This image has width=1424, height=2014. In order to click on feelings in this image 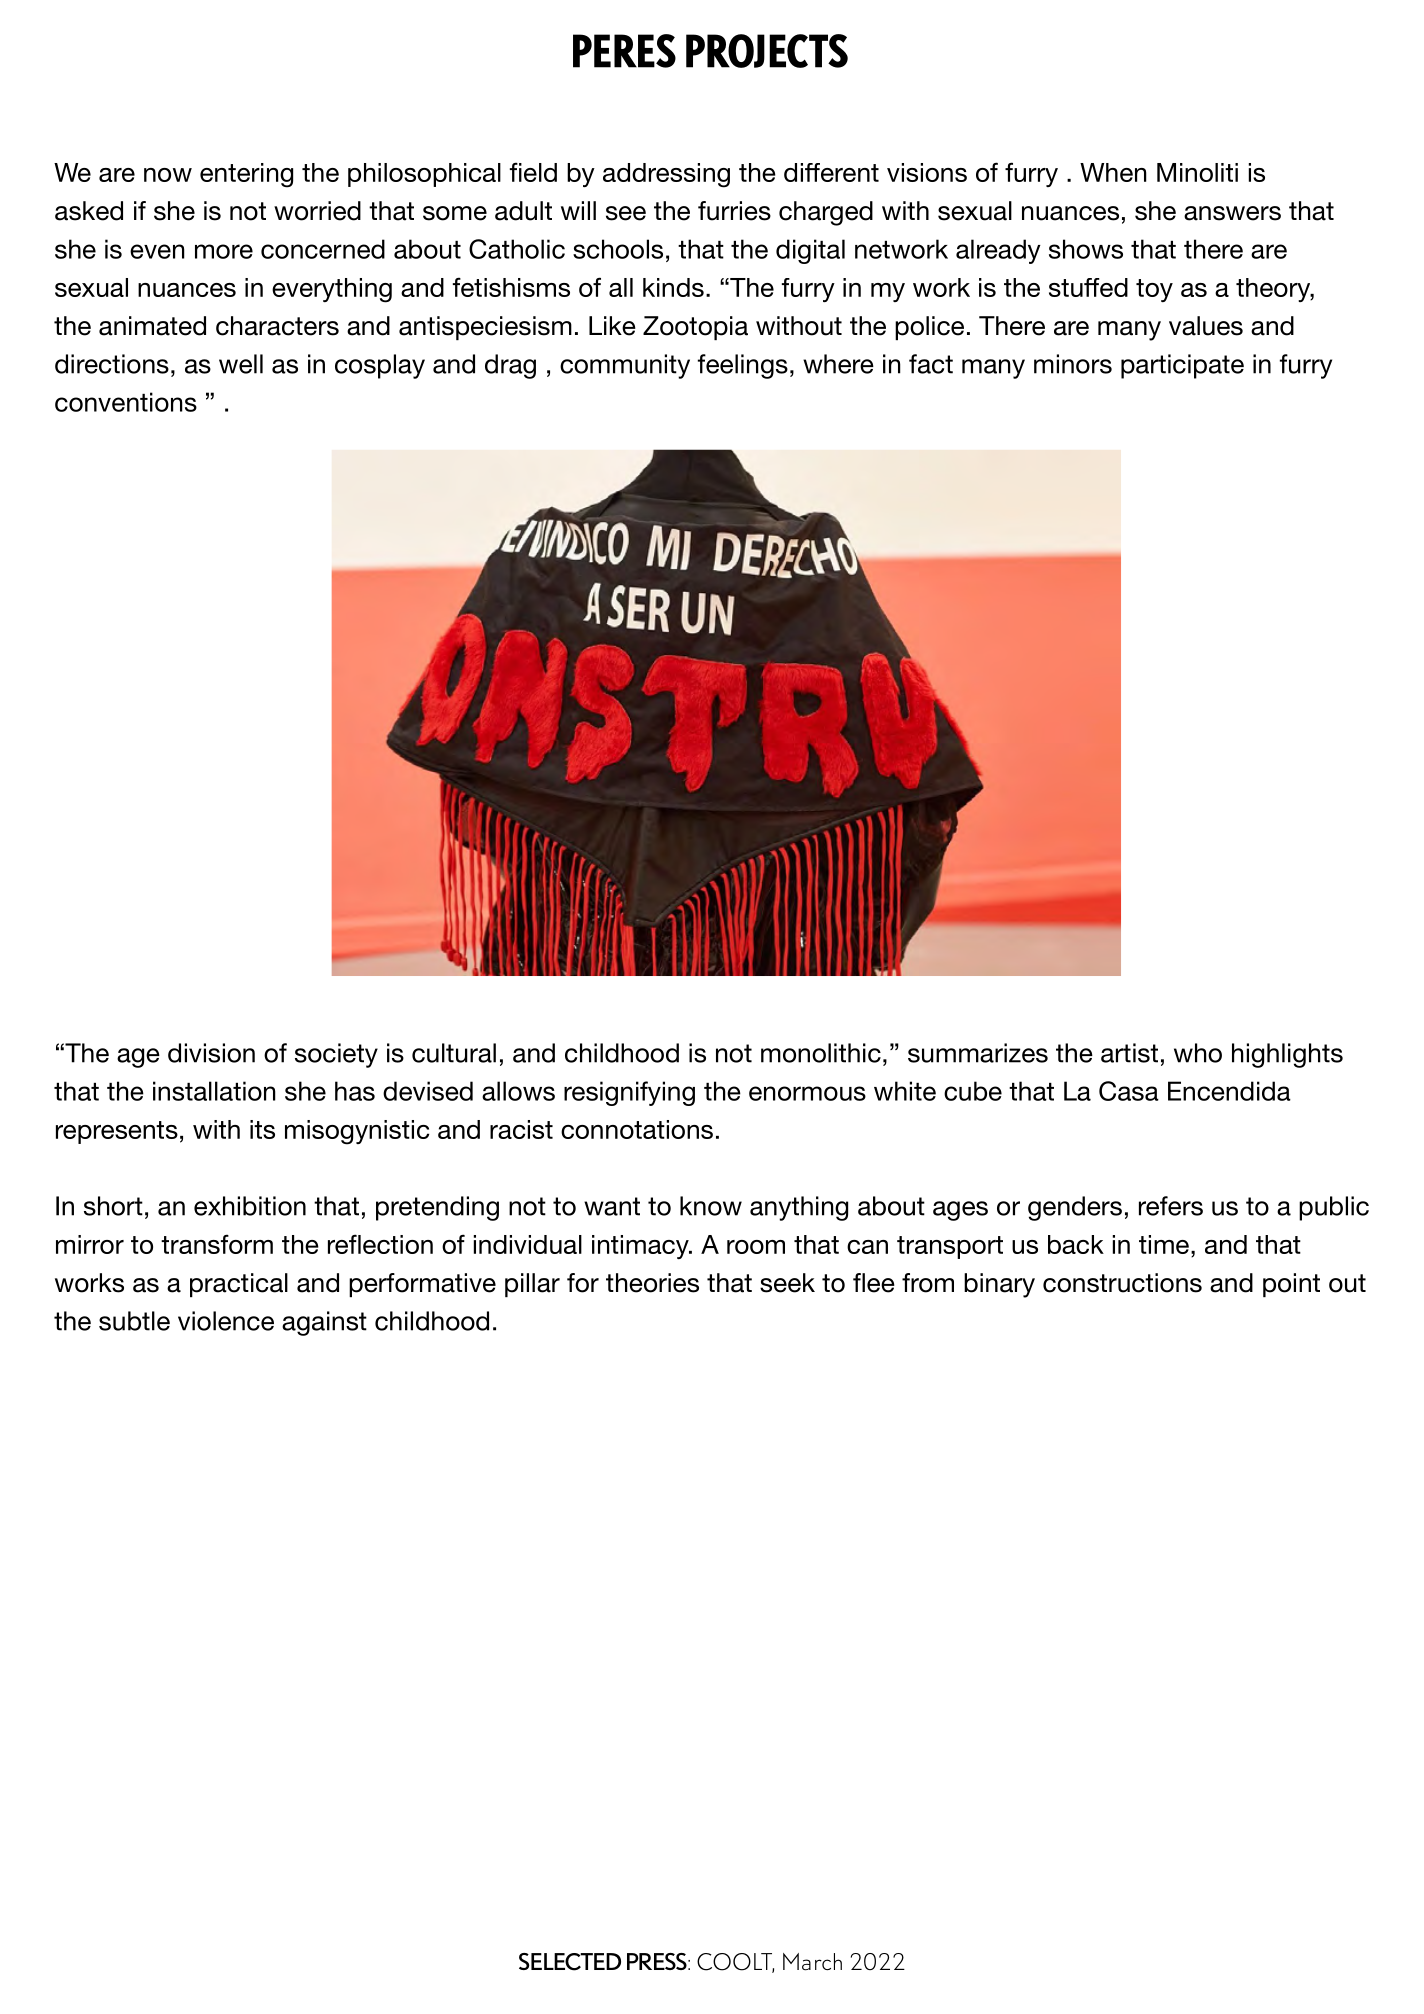, I will do `click(743, 366)`.
